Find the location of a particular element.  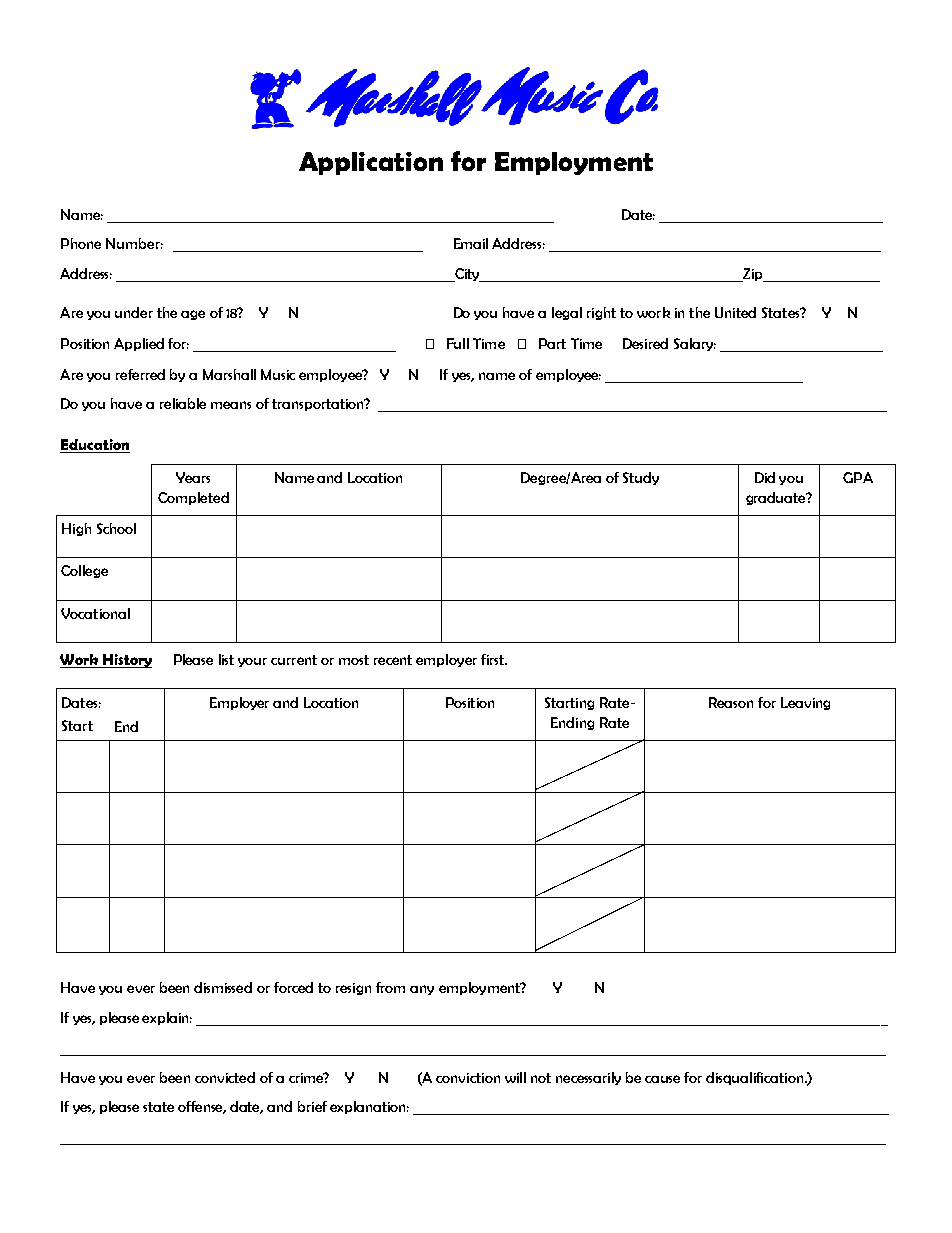

Did is located at coordinates (765, 477).
